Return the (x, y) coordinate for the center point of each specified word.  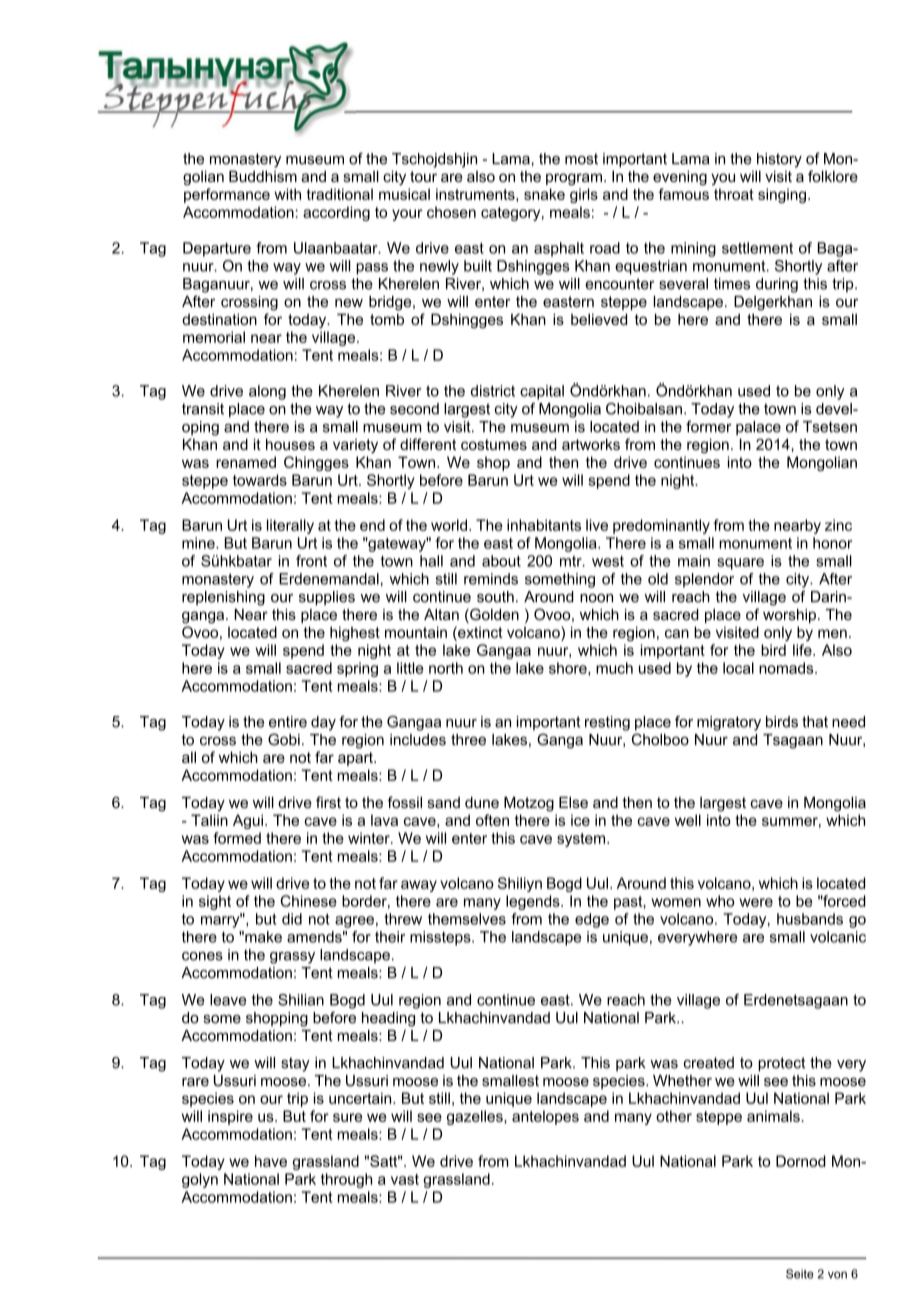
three (468, 740)
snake (544, 194)
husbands (810, 919)
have (271, 1161)
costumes (494, 444)
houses (290, 444)
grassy (292, 958)
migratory (729, 723)
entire (288, 722)
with (287, 194)
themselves (467, 919)
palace (758, 428)
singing (782, 195)
